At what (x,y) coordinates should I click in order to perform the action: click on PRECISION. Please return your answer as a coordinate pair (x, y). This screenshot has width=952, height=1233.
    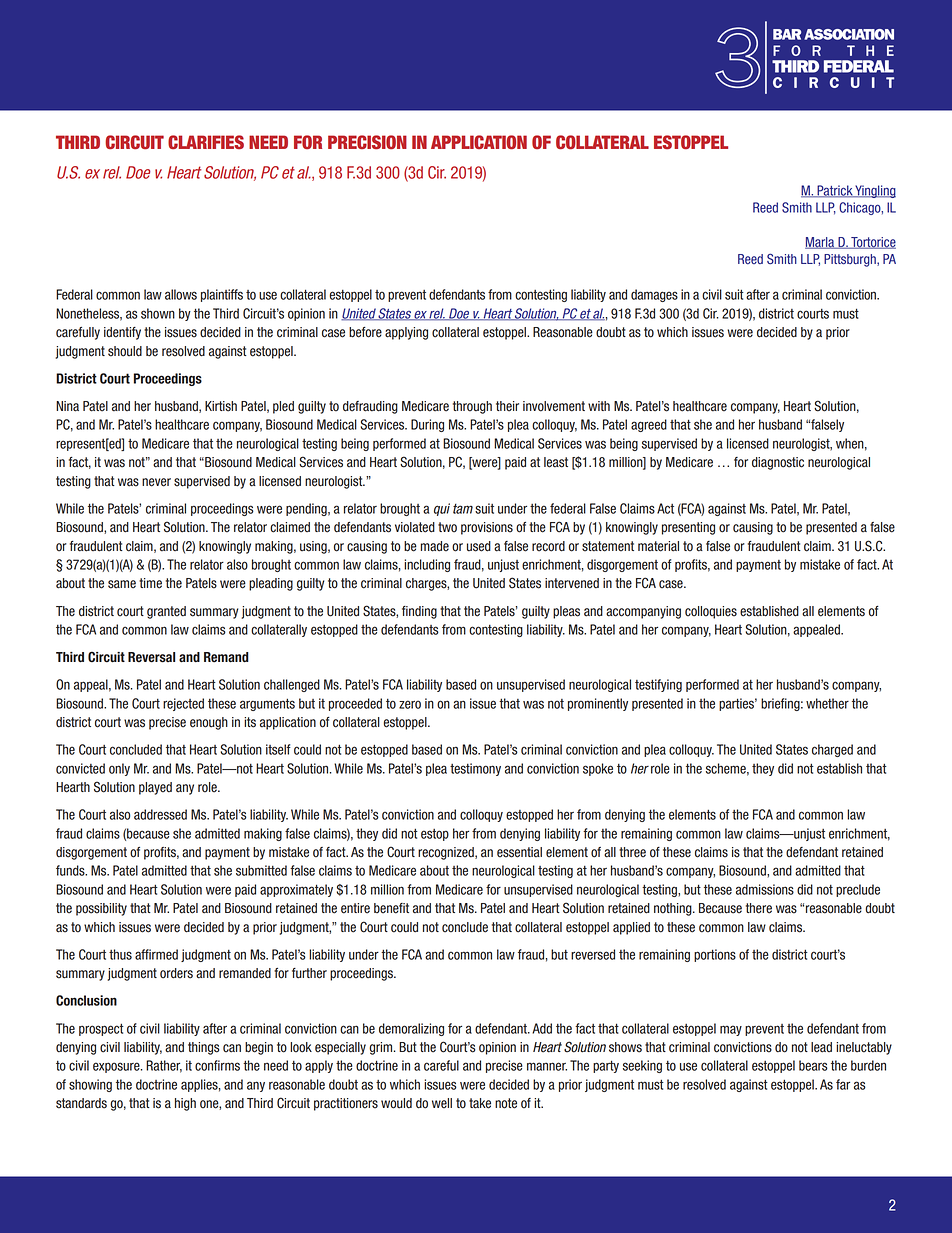
    Looking at the image, I should click on (367, 142).
